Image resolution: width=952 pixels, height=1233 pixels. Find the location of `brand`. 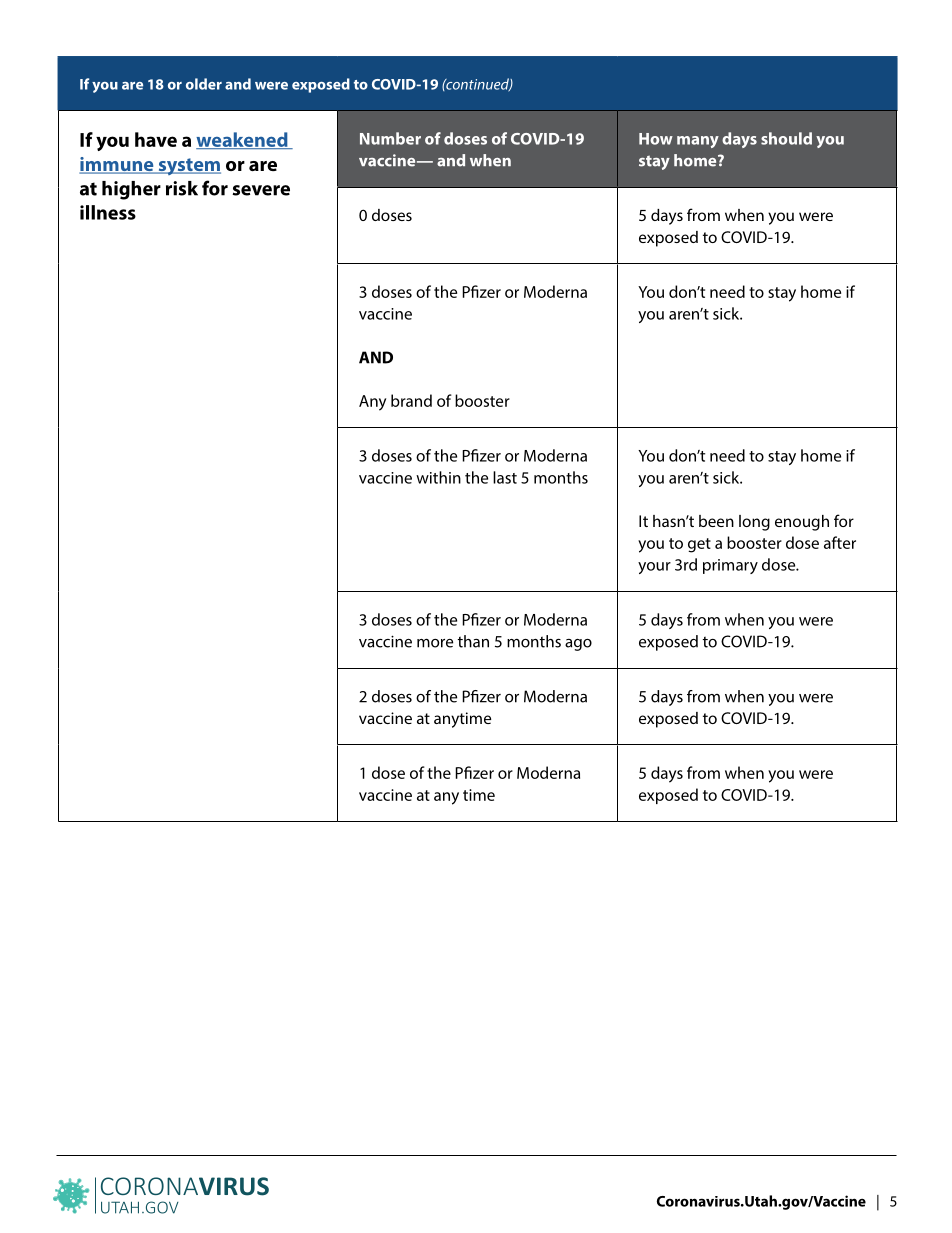

brand is located at coordinates (411, 400).
